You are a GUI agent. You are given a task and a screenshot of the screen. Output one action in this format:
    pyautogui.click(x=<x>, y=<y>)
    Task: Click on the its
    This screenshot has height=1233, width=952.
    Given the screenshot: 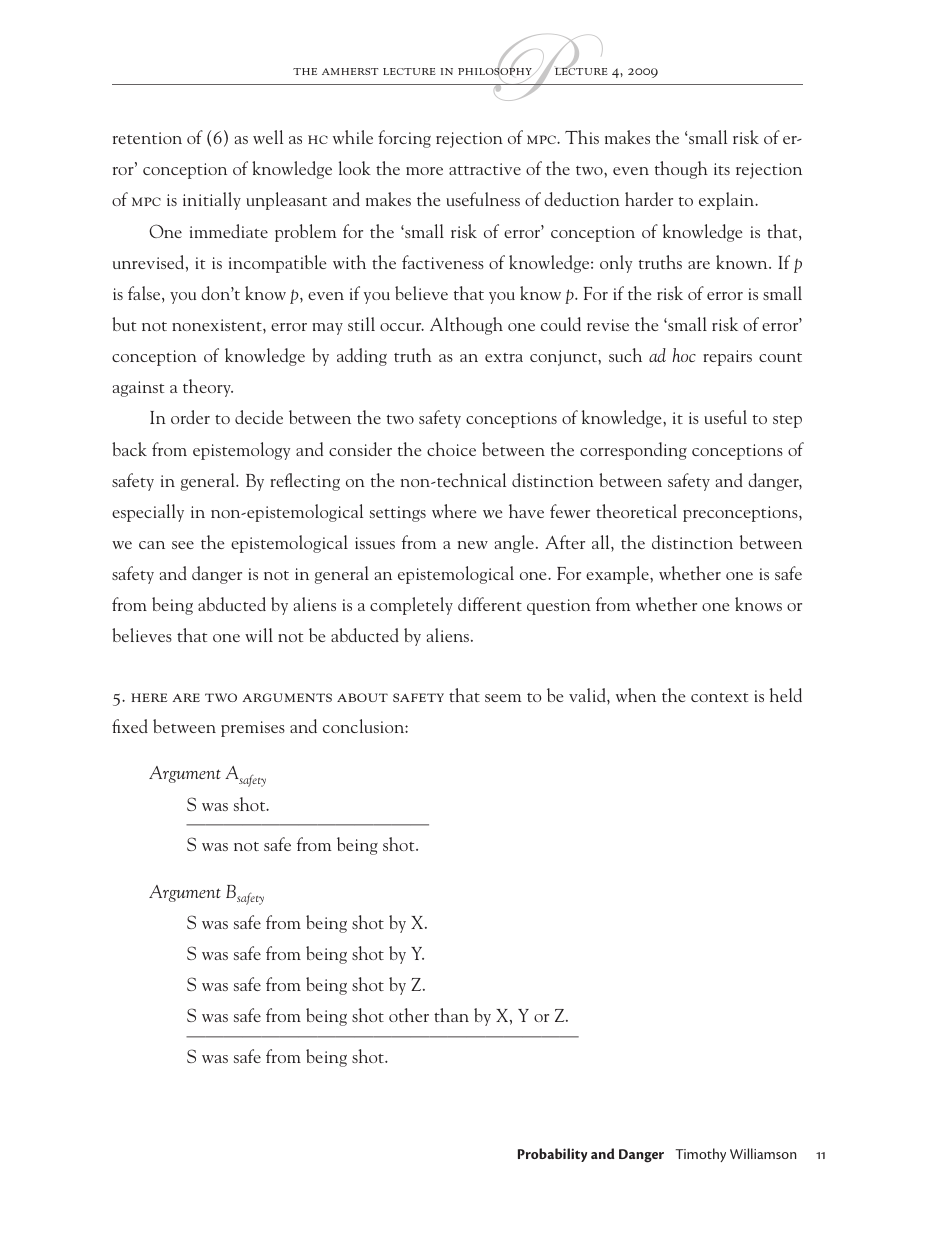 What is the action you would take?
    pyautogui.click(x=722, y=169)
